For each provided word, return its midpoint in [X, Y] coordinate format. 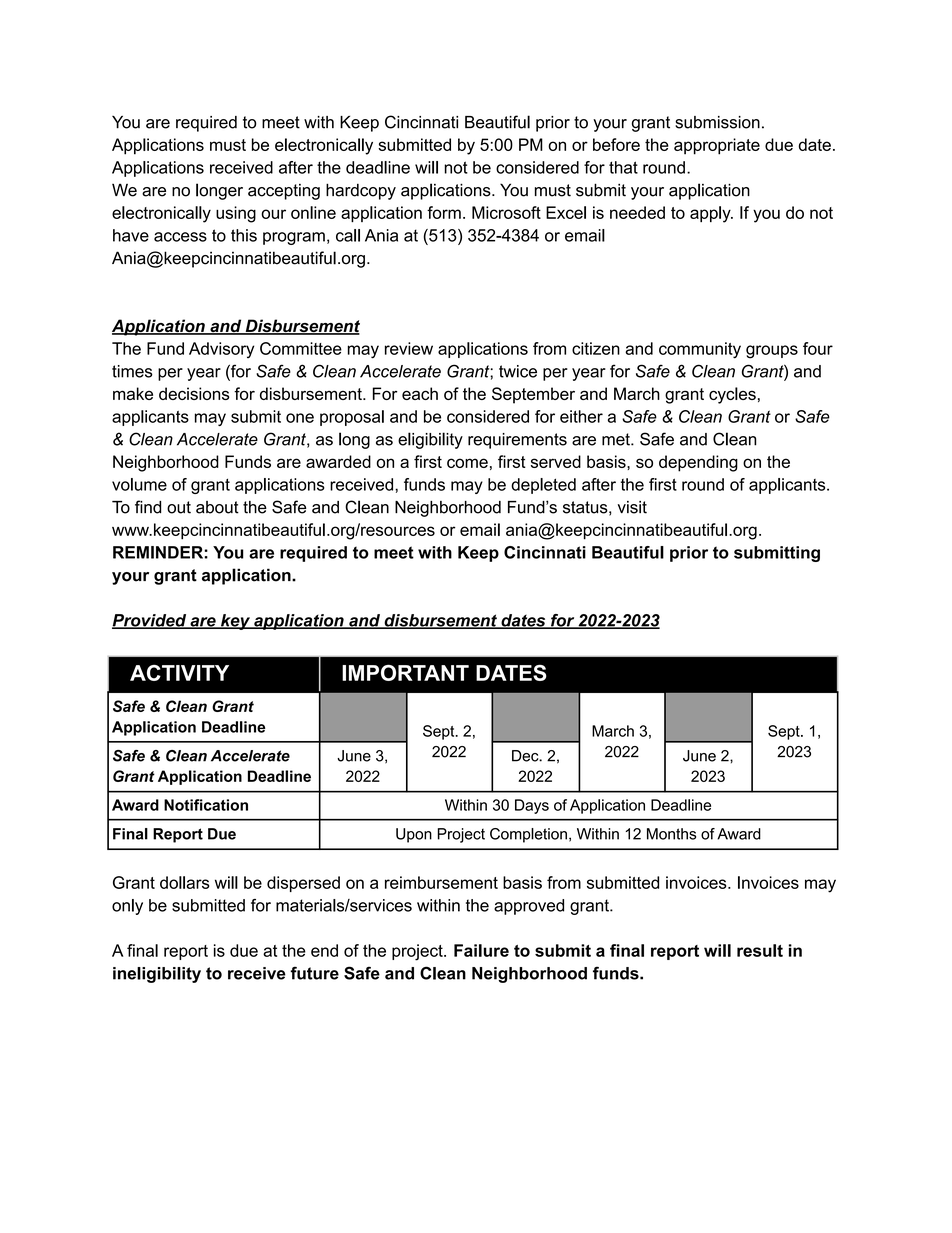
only [127, 907]
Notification [206, 805]
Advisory [221, 350]
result [760, 950]
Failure [481, 950]
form [444, 212]
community [700, 350]
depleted [543, 486]
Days [532, 806]
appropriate [717, 146]
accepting [284, 192]
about [217, 507]
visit [632, 507]
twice [518, 371]
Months [671, 834]
